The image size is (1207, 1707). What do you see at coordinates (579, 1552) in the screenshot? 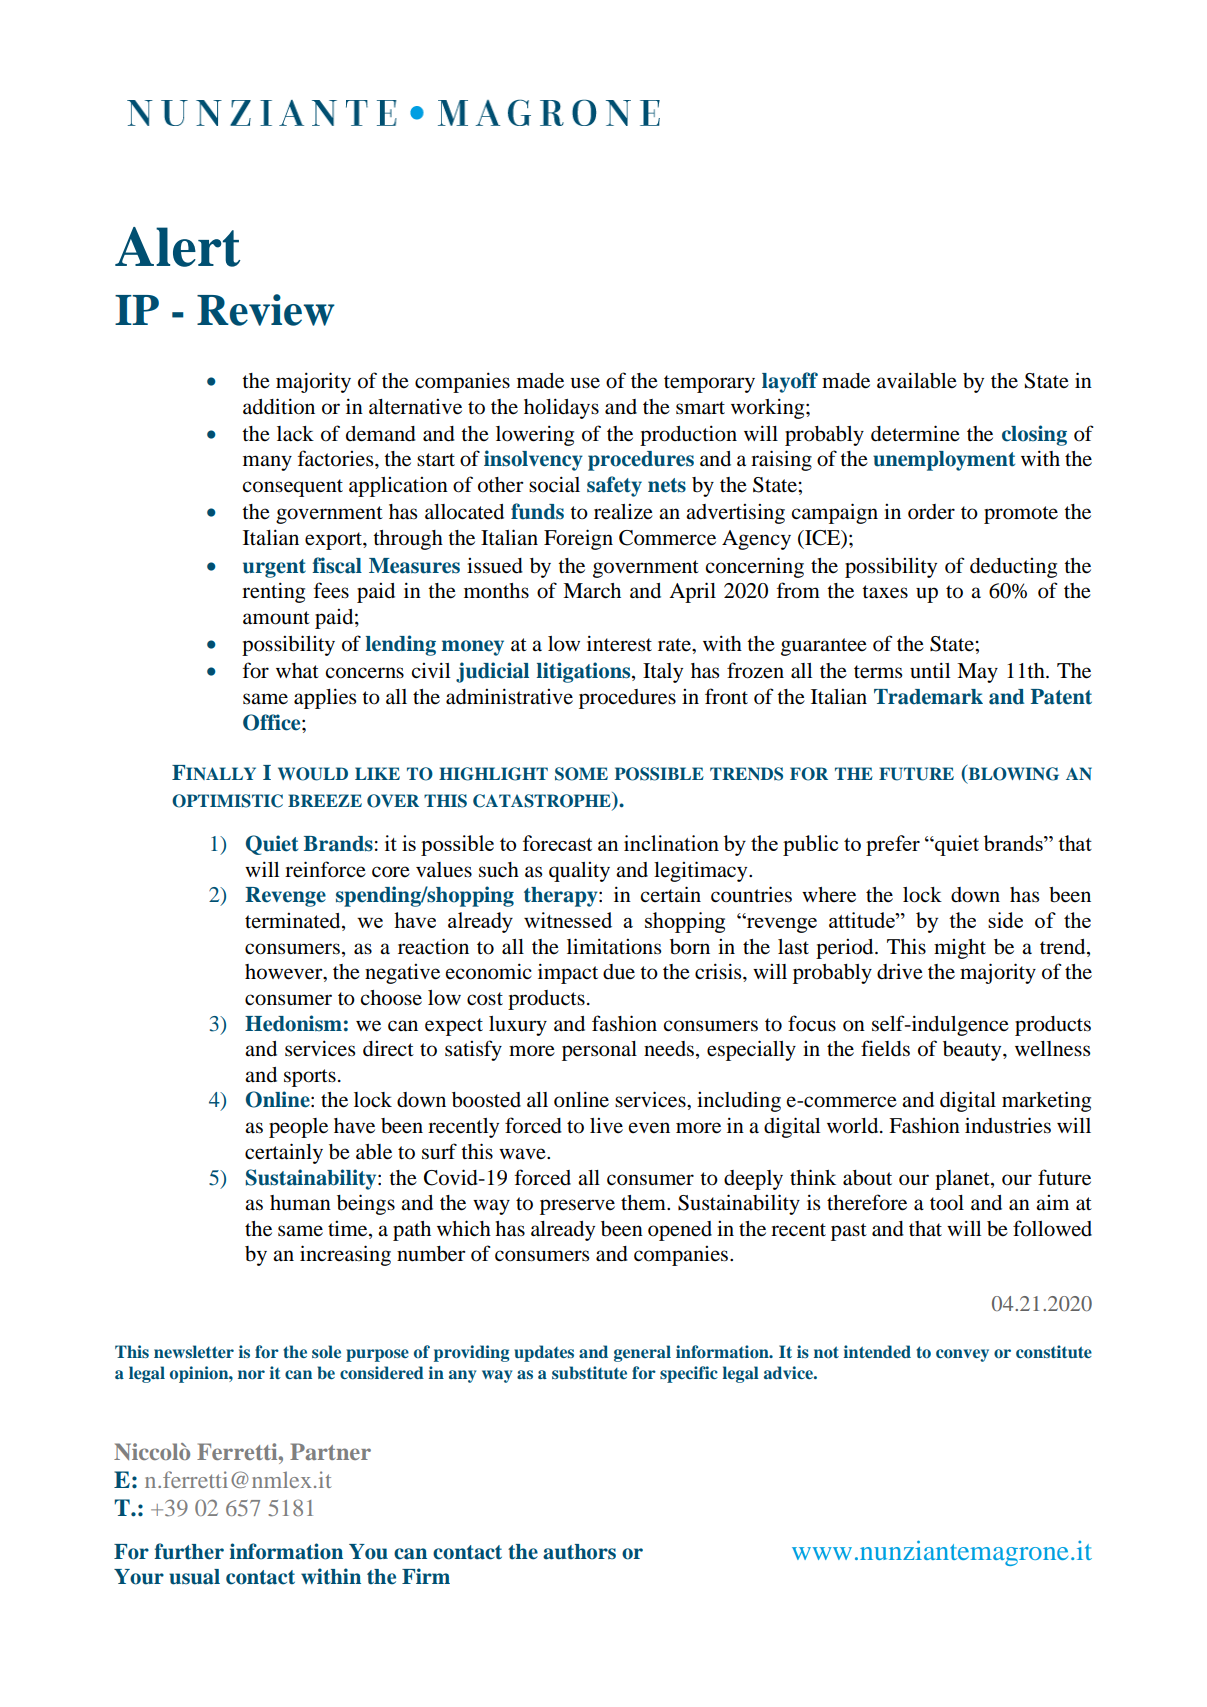
I see `authors` at bounding box center [579, 1552].
